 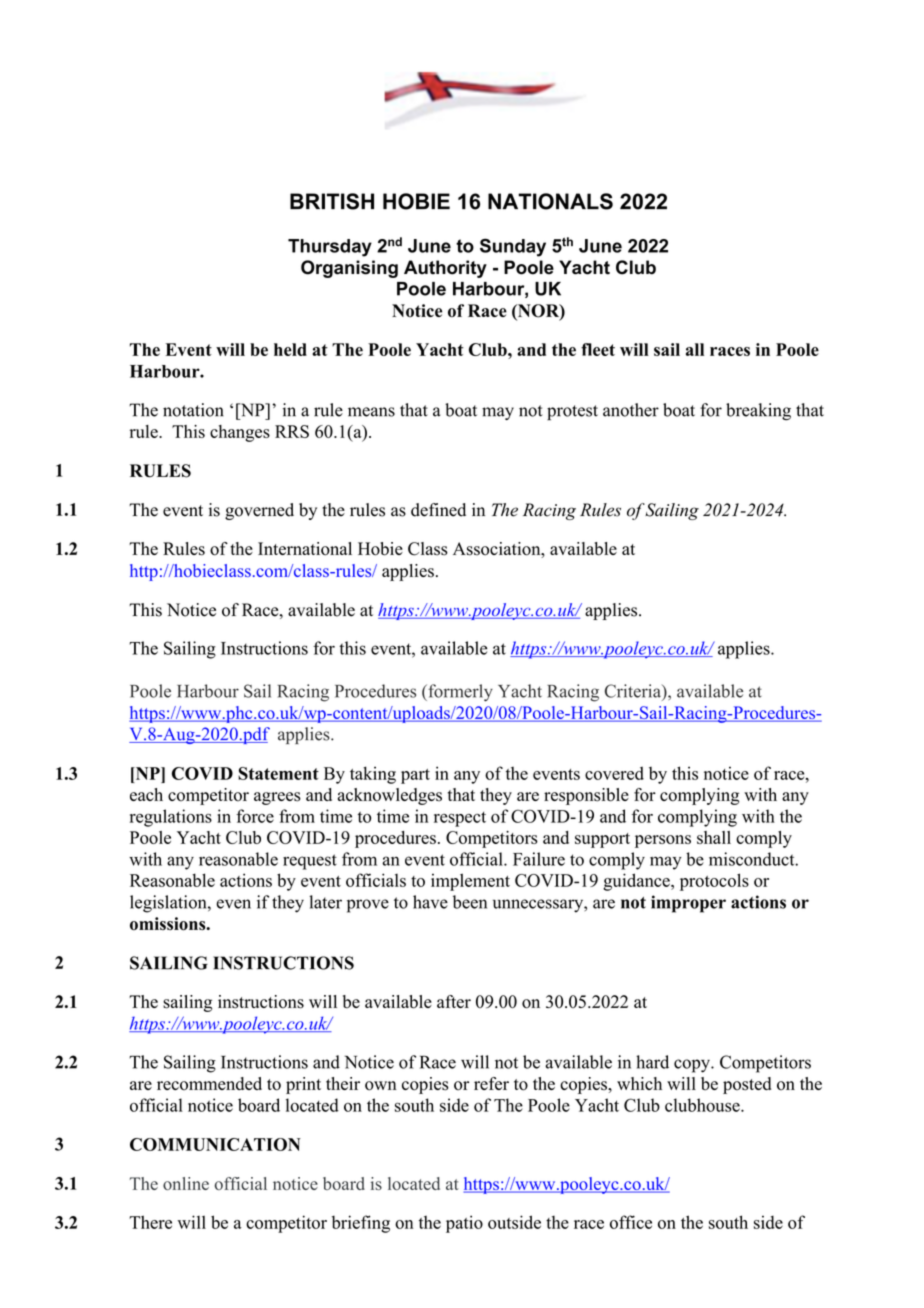 I want to click on office, so click(x=631, y=1222).
